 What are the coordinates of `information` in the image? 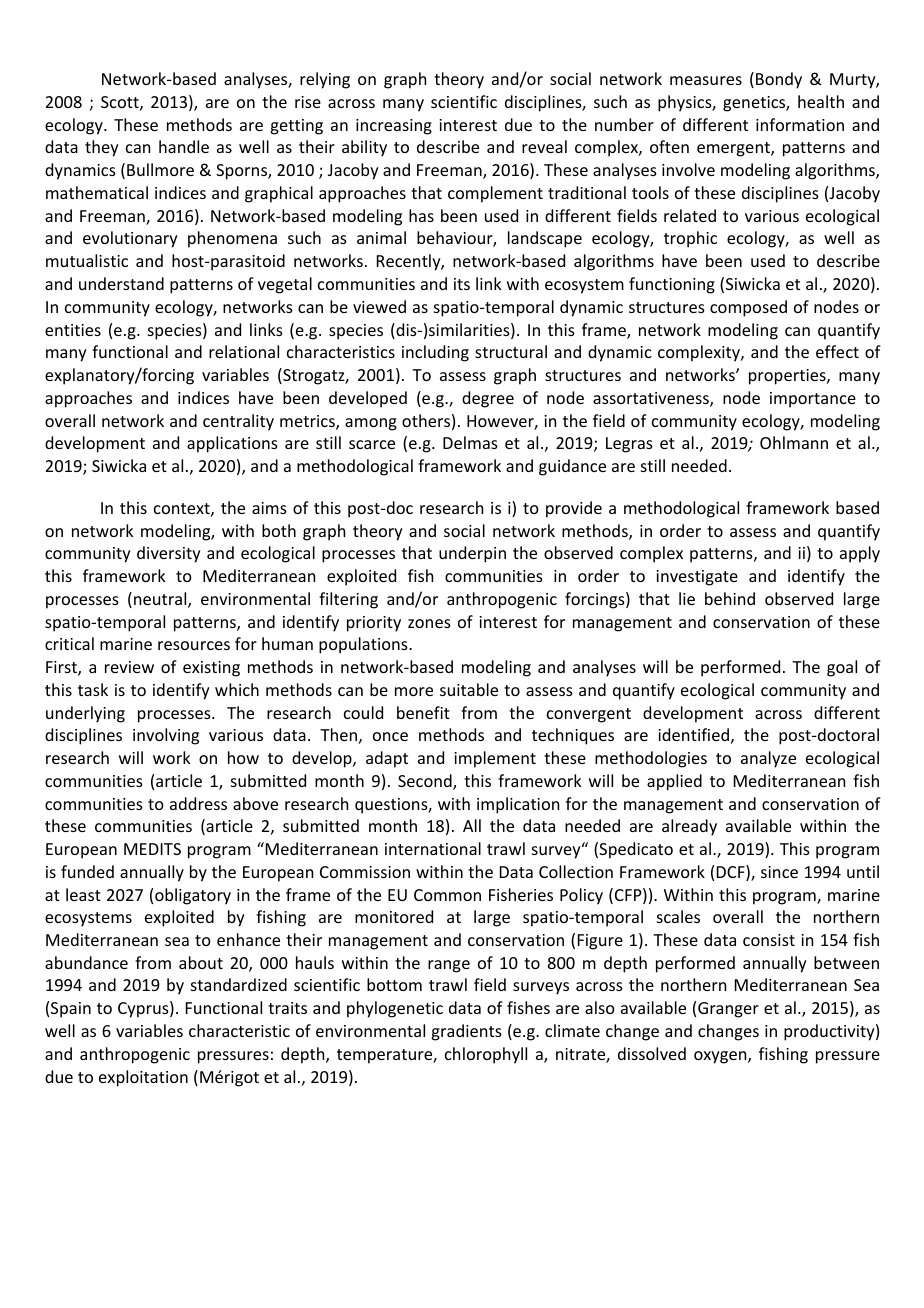 It's located at (800, 124).
